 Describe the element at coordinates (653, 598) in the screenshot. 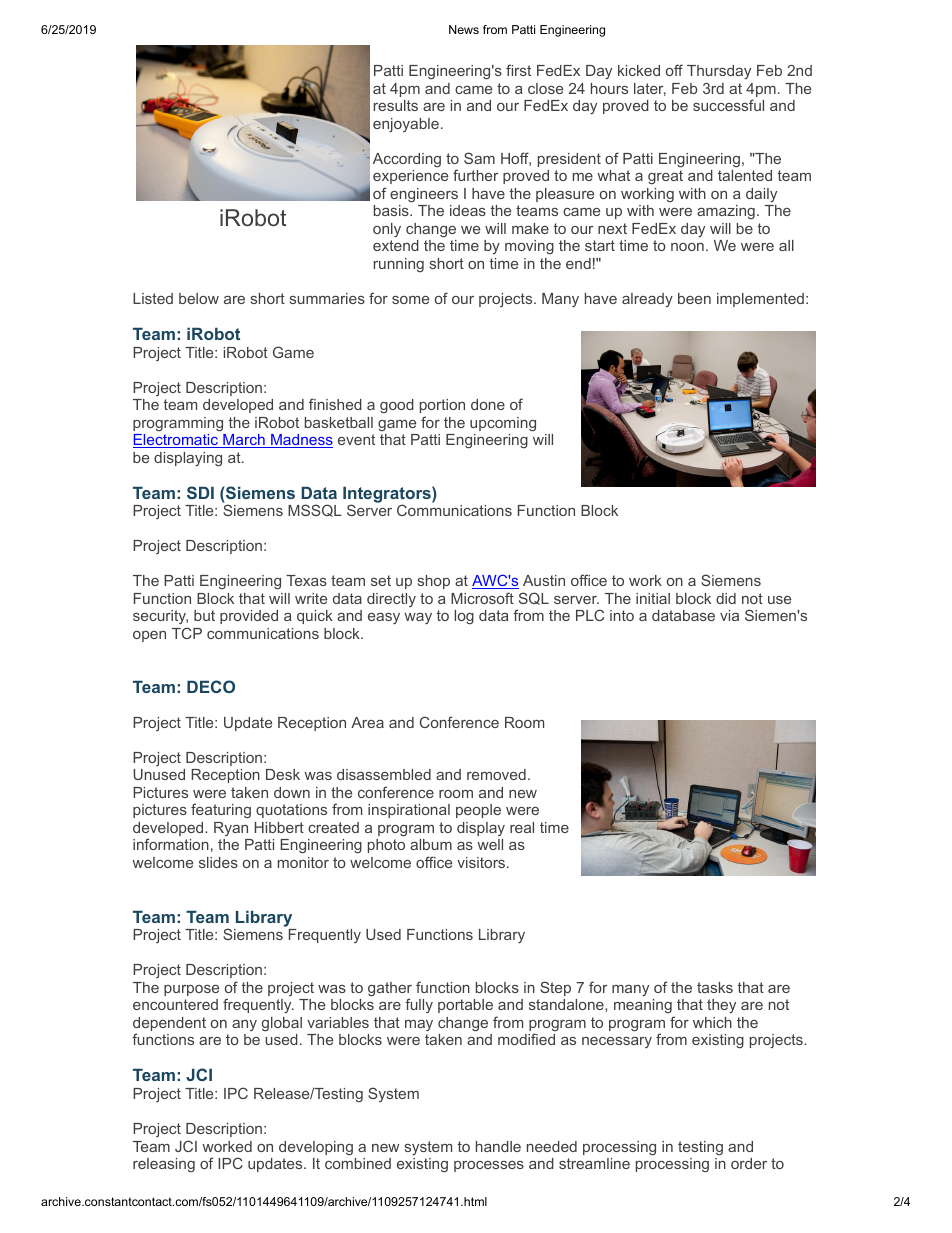

I see `initial` at that location.
